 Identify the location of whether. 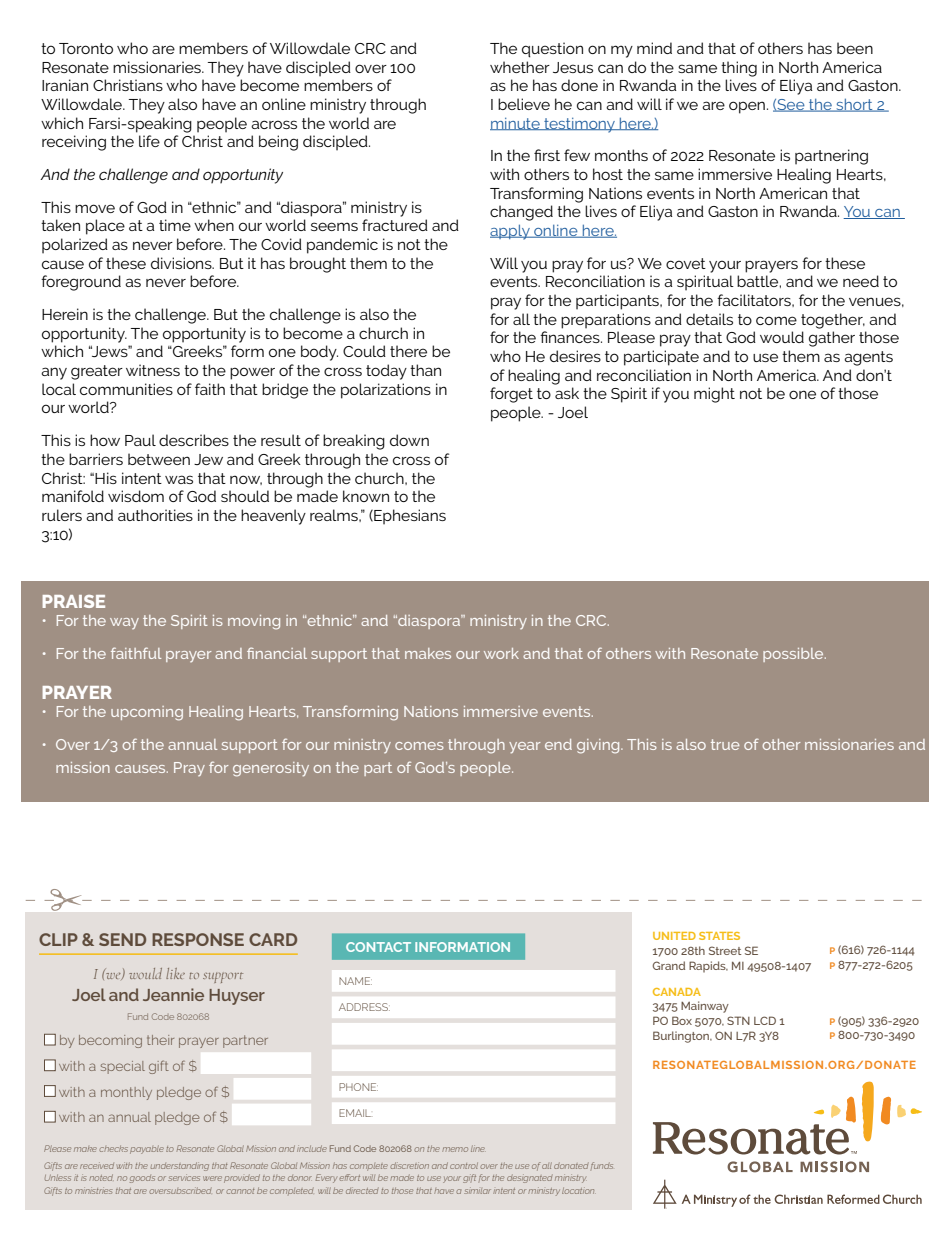
(520, 67).
